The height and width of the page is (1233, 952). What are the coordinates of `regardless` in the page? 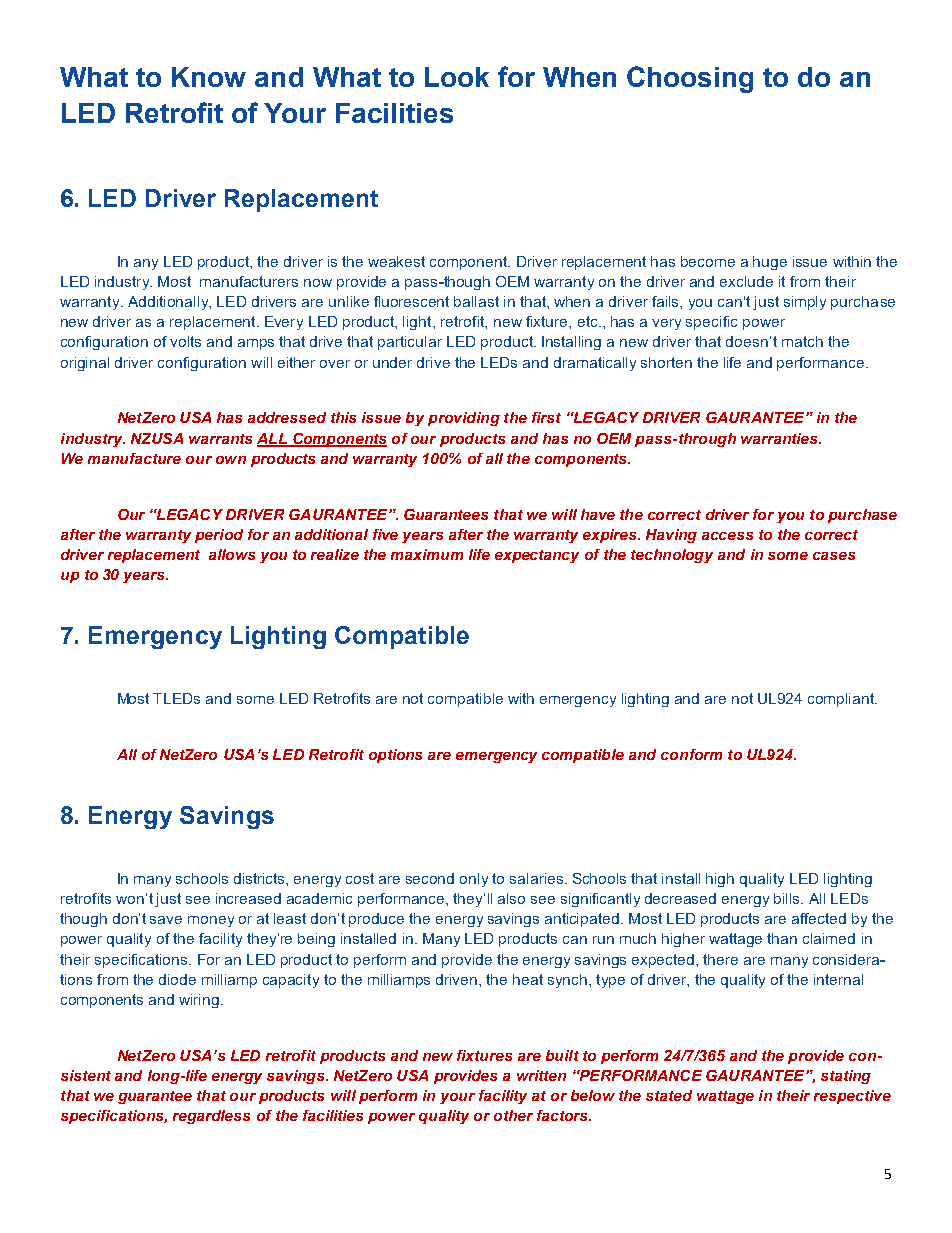 It's located at (211, 1117).
